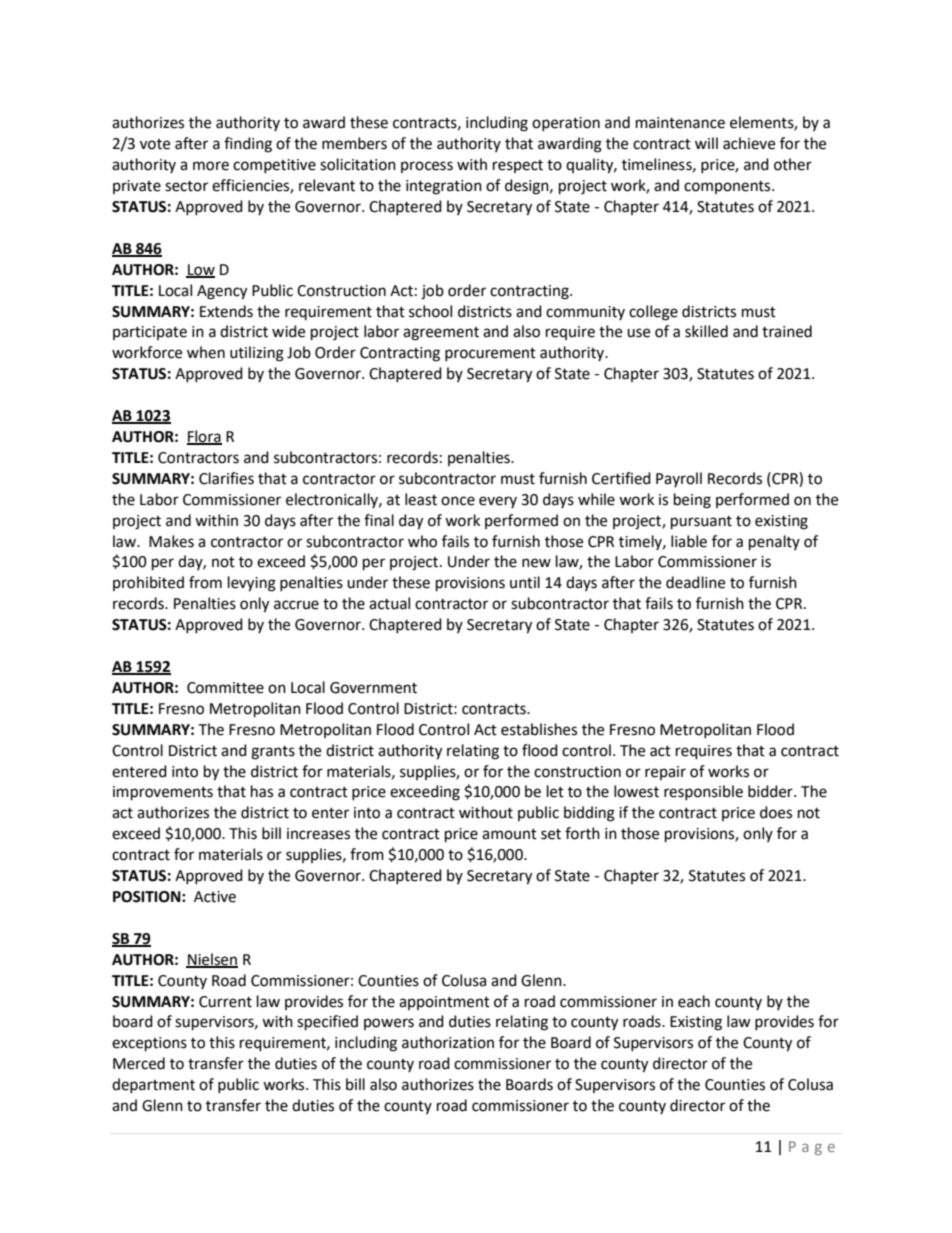  What do you see at coordinates (204, 437) in the image?
I see `Flora` at bounding box center [204, 437].
